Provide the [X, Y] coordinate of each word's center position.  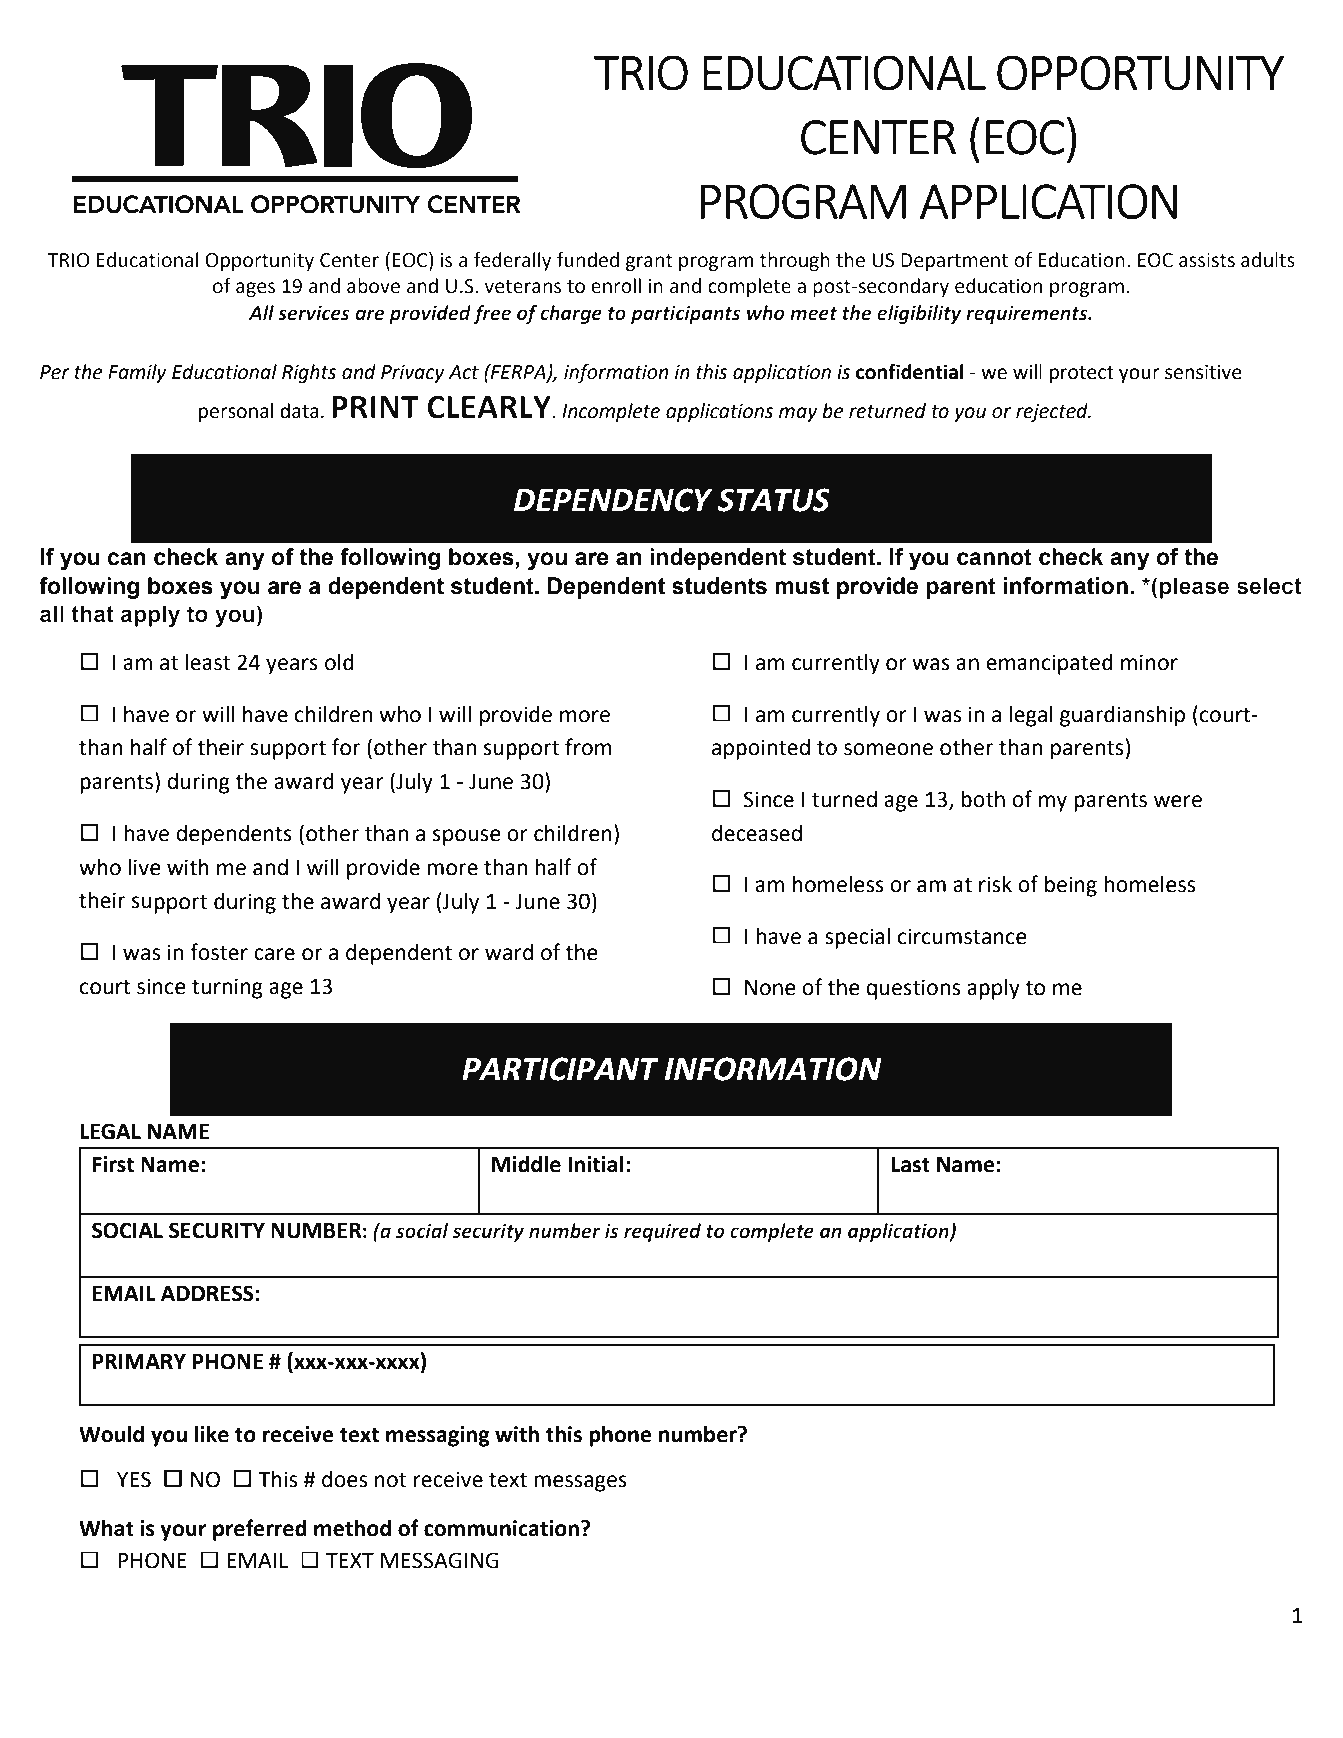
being [1071, 886]
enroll [616, 286]
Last [910, 1165]
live [145, 867]
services [314, 313]
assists [1207, 260]
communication [501, 1528]
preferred [260, 1530]
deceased [757, 833]
